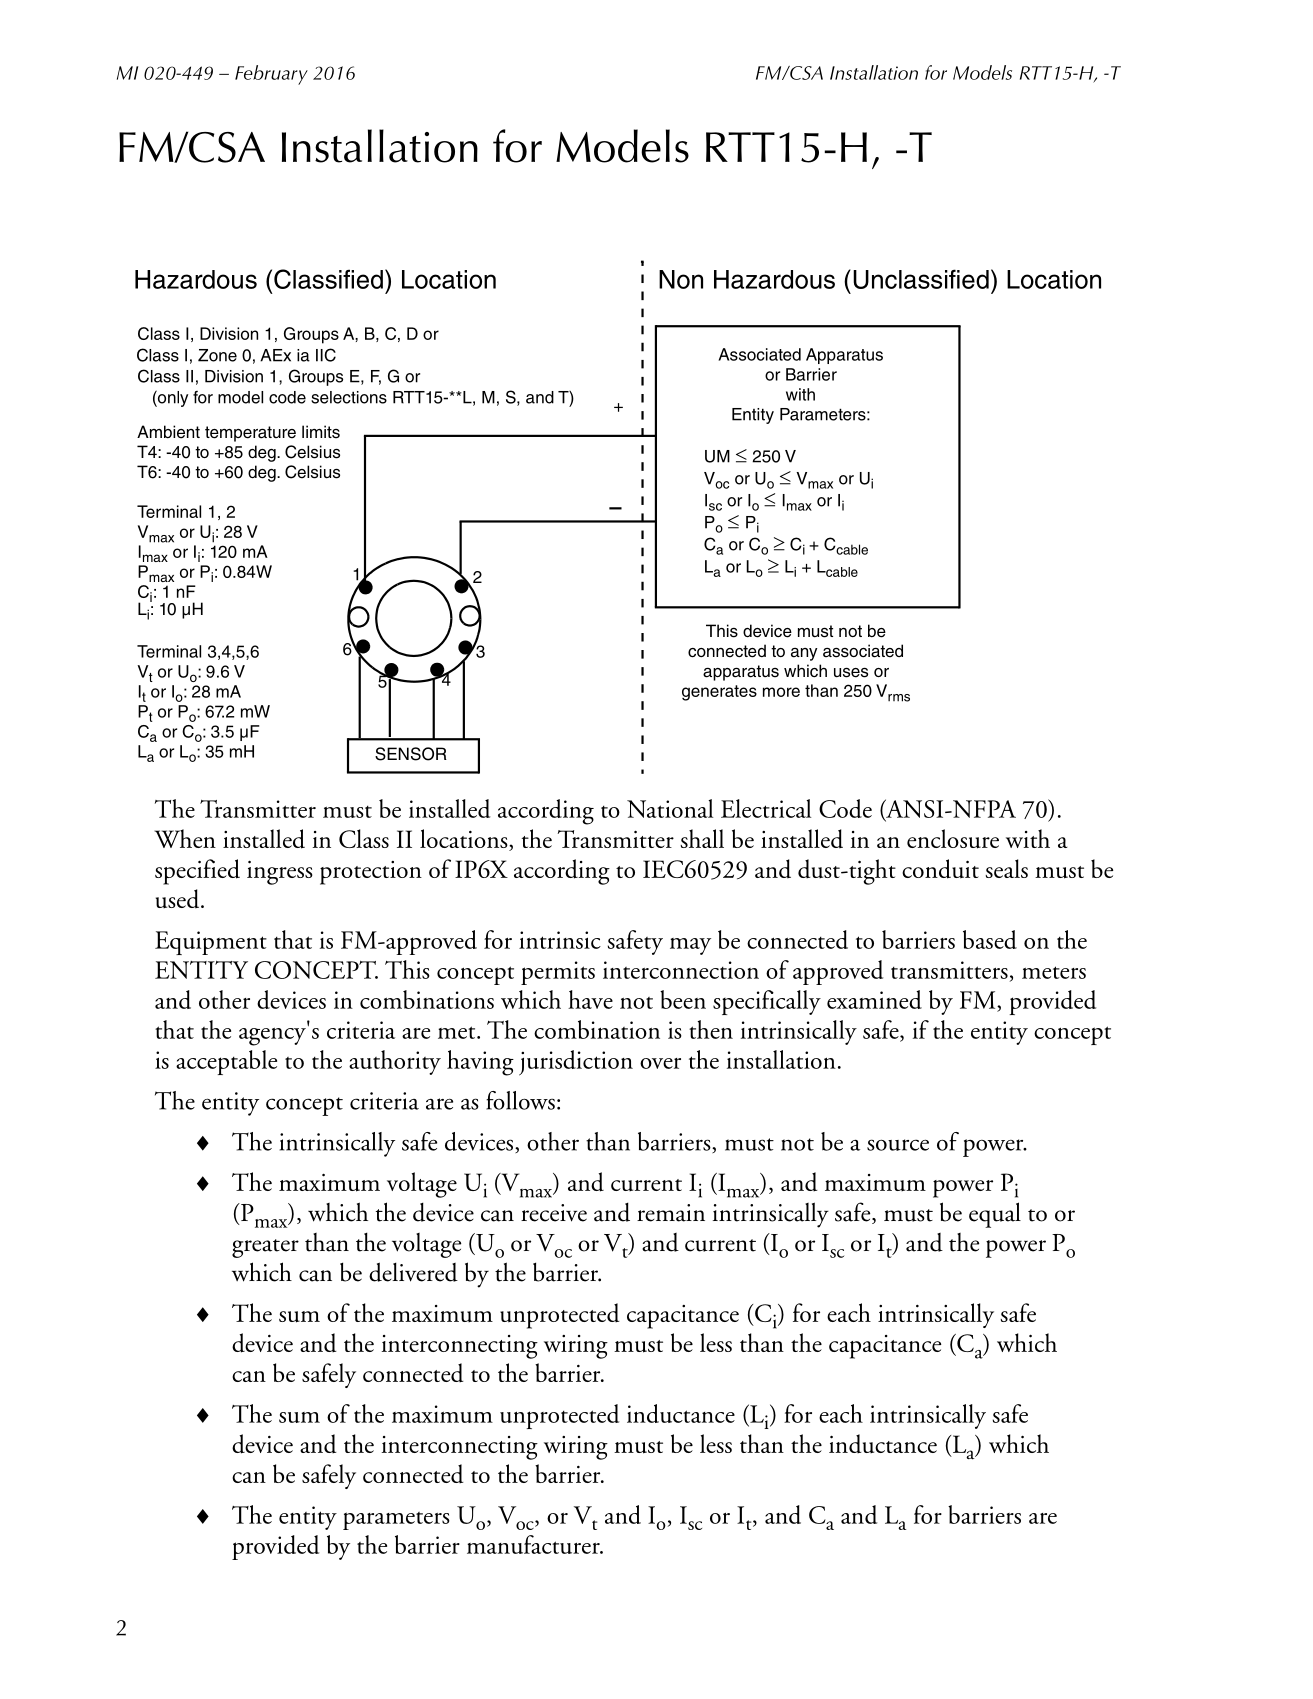 The image size is (1313, 1699). What do you see at coordinates (534, 1544) in the screenshot?
I see `manufacturer` at bounding box center [534, 1544].
